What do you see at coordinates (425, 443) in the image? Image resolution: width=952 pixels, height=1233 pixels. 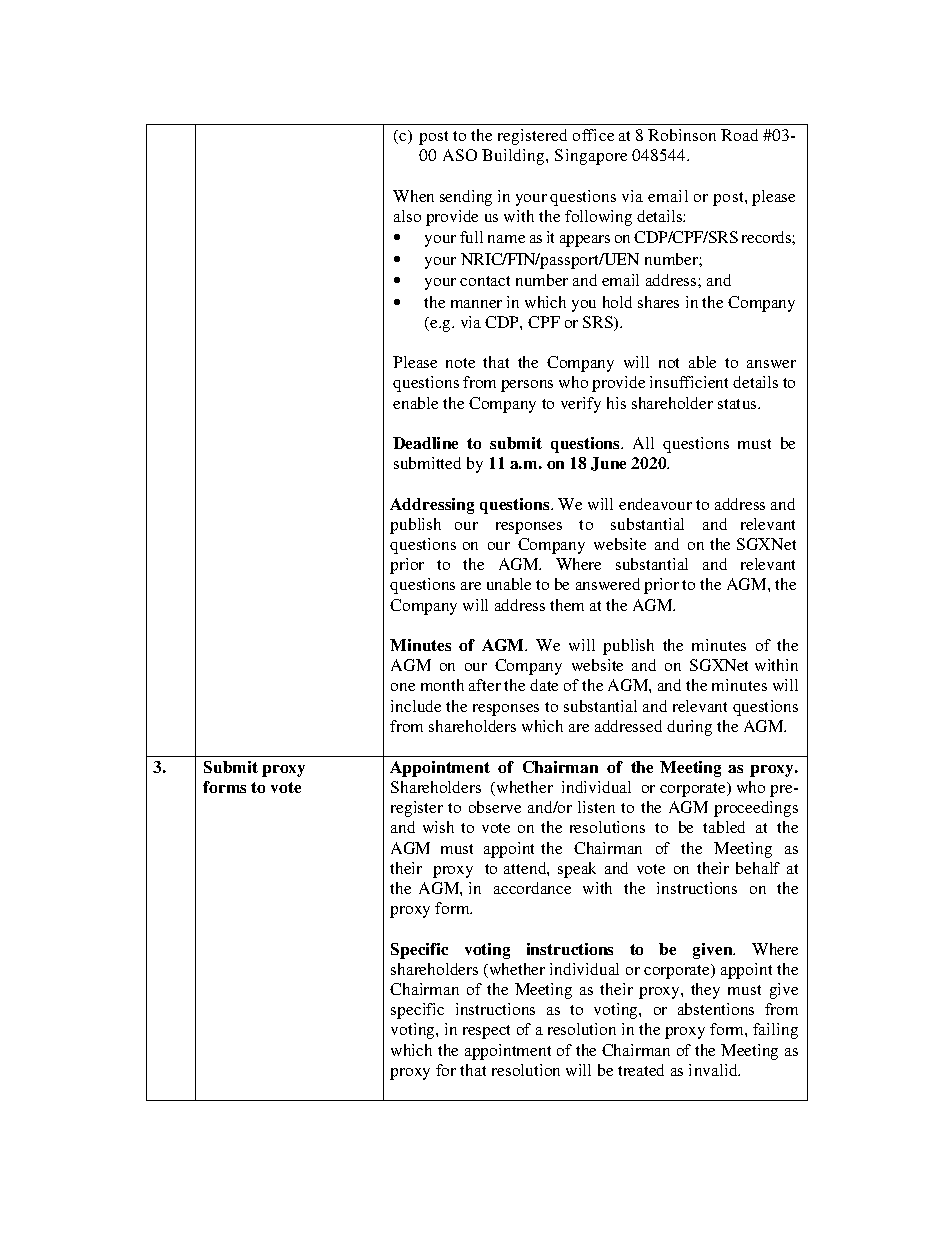 I see `Deadline` at bounding box center [425, 443].
